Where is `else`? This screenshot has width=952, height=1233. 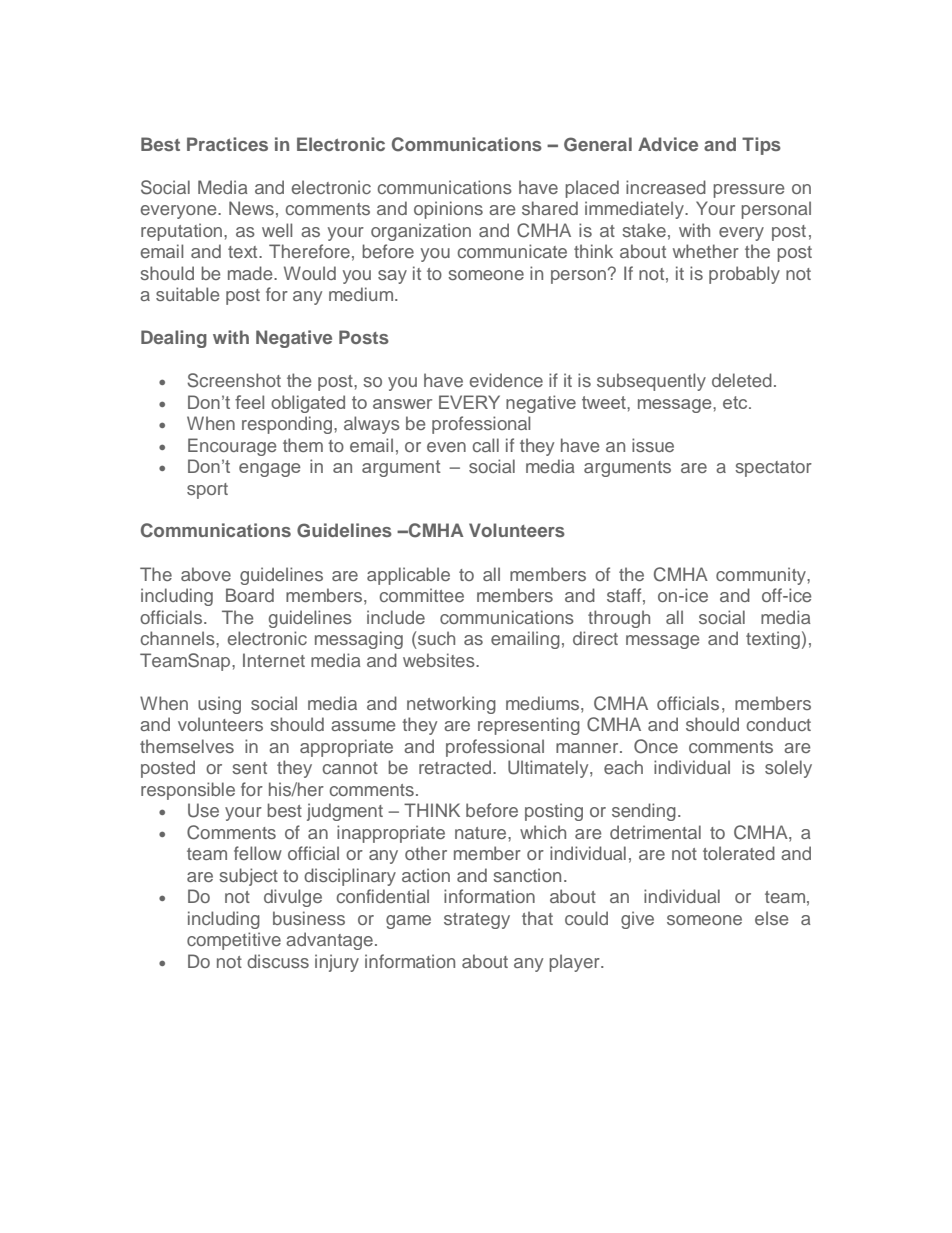 else is located at coordinates (771, 918).
